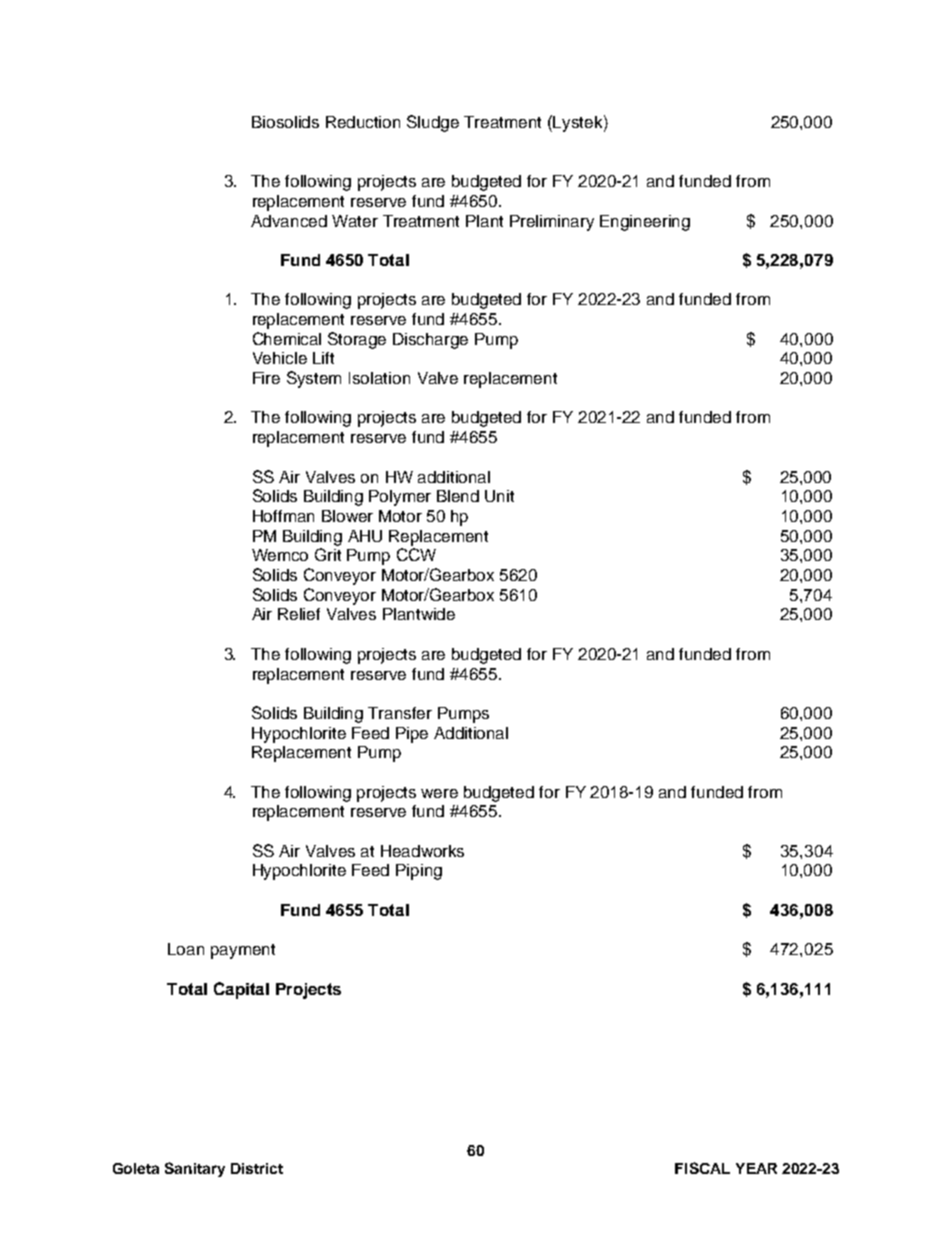  What do you see at coordinates (257, 1168) in the page?
I see `District` at bounding box center [257, 1168].
